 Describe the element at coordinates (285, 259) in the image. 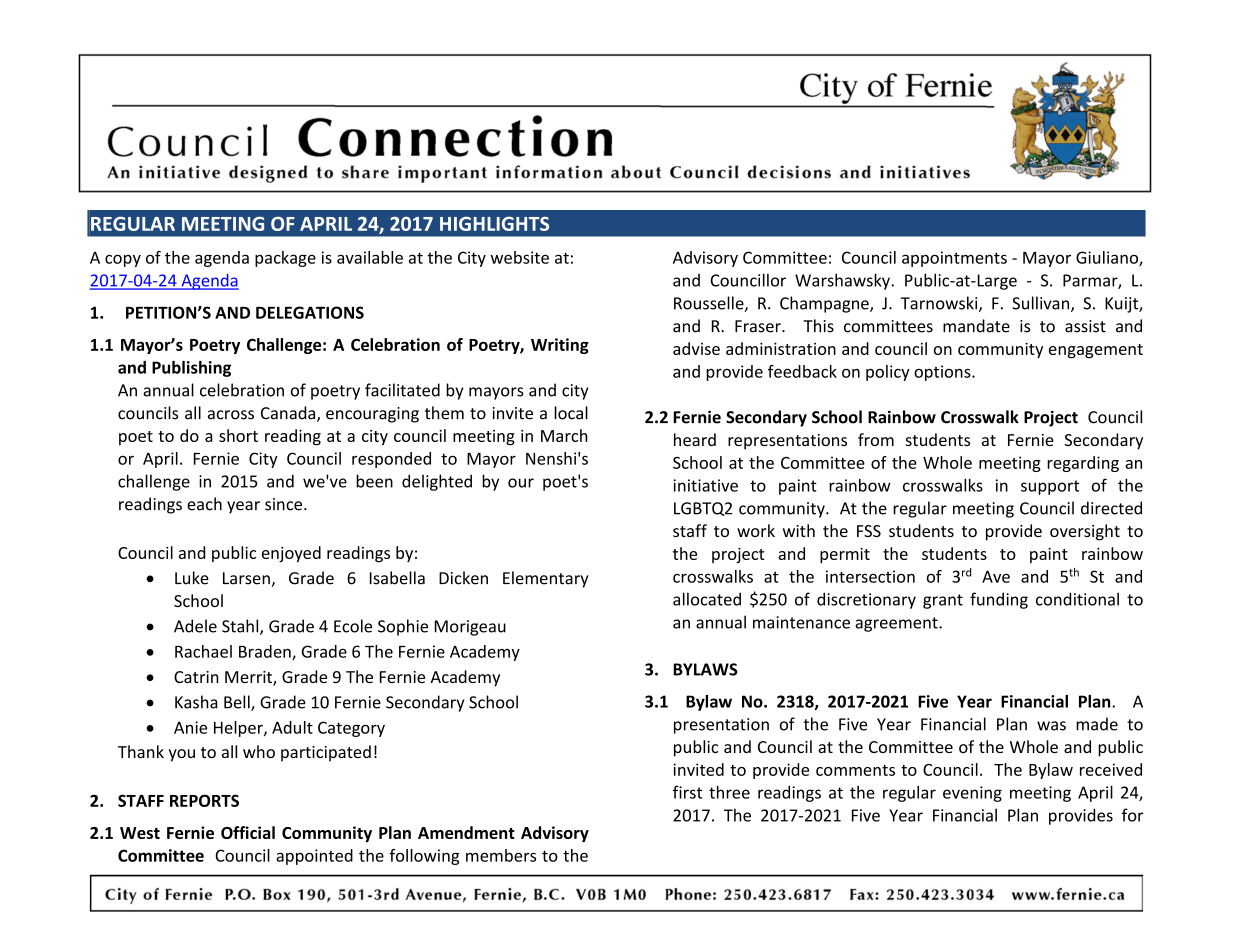

I see `package` at that location.
